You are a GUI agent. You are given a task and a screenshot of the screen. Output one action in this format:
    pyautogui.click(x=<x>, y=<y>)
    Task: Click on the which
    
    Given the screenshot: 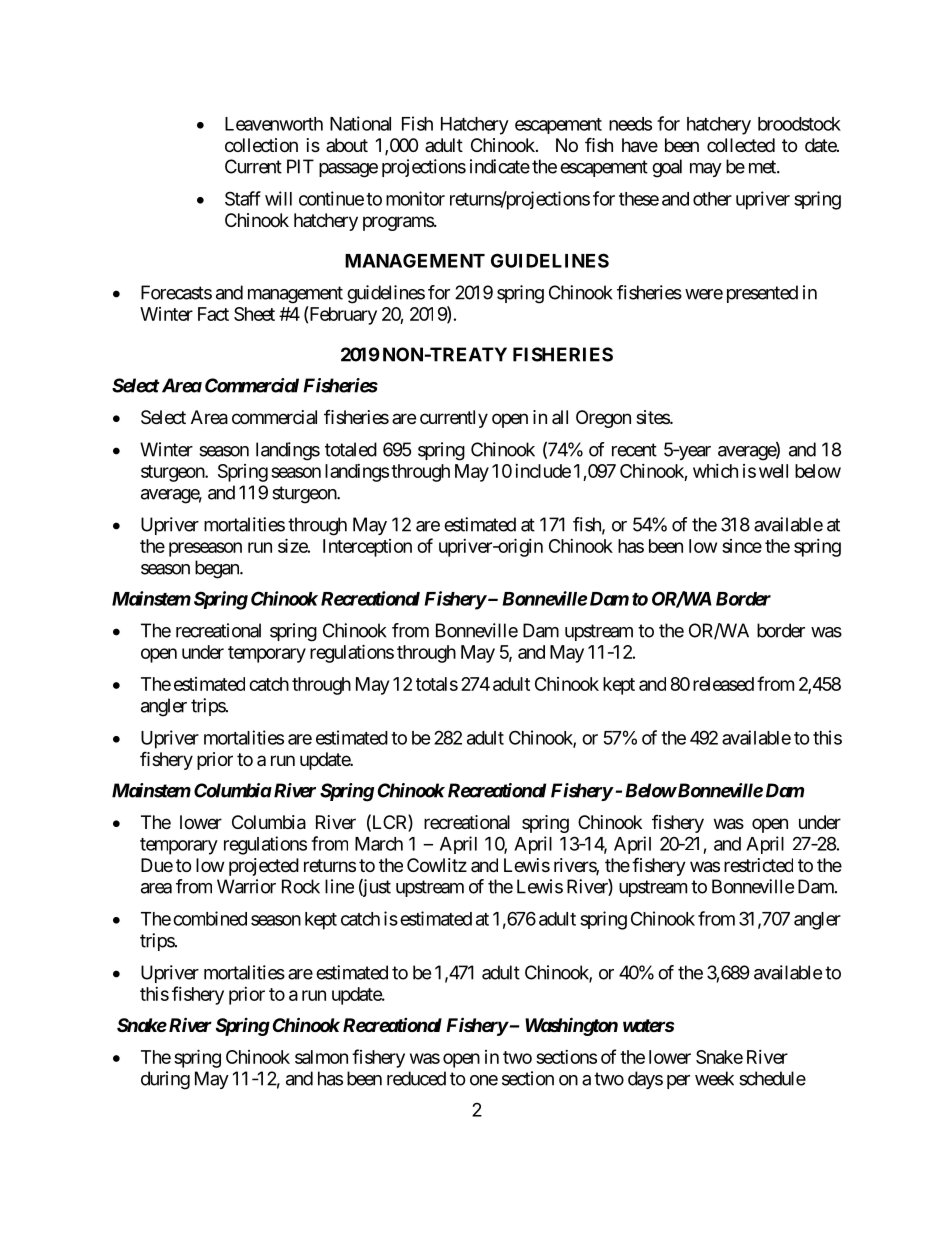 What is the action you would take?
    pyautogui.click(x=715, y=471)
